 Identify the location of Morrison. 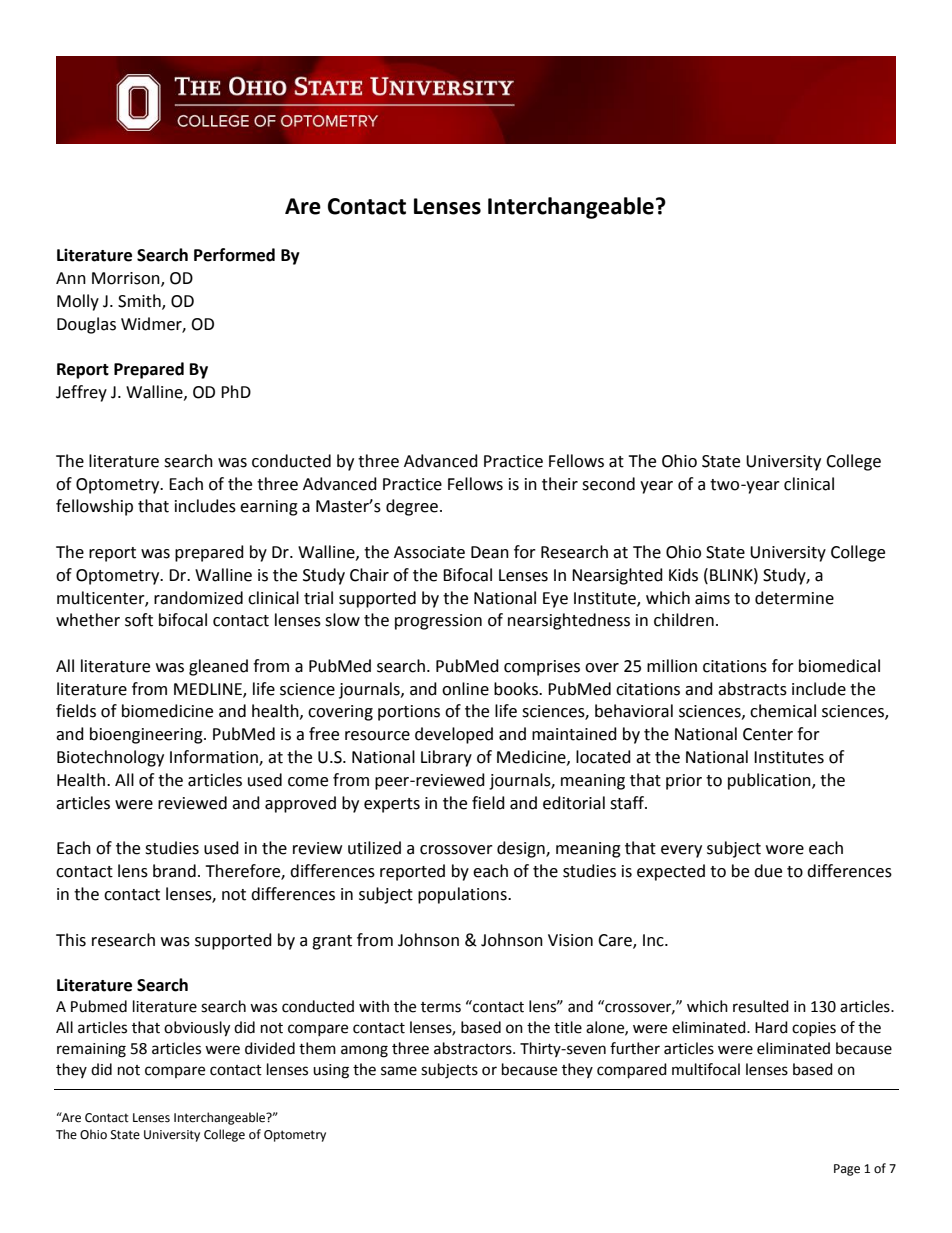
(127, 279).
